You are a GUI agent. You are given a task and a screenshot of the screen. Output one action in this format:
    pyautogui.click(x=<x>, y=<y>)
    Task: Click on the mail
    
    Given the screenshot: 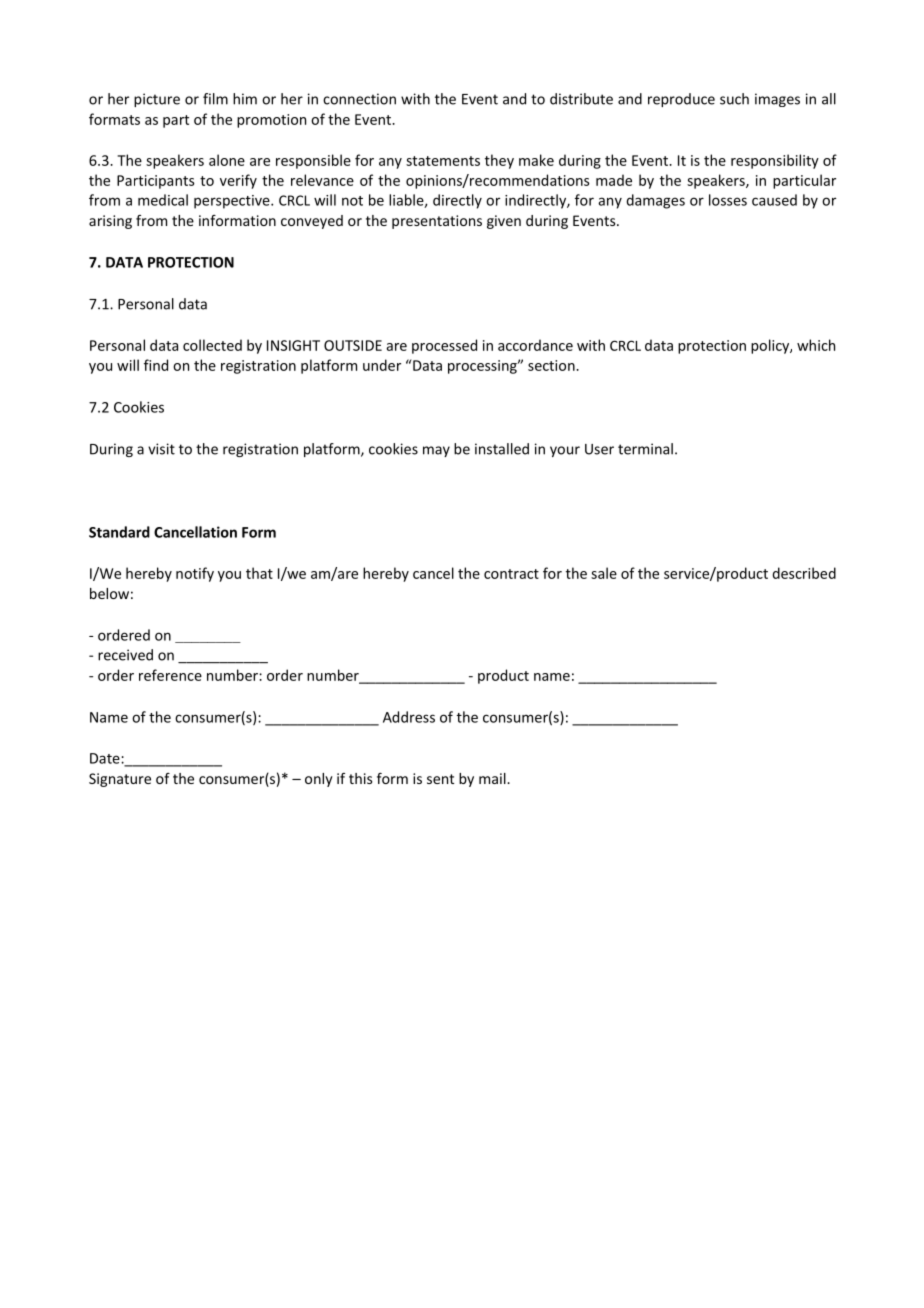 What is the action you would take?
    pyautogui.click(x=493, y=778)
